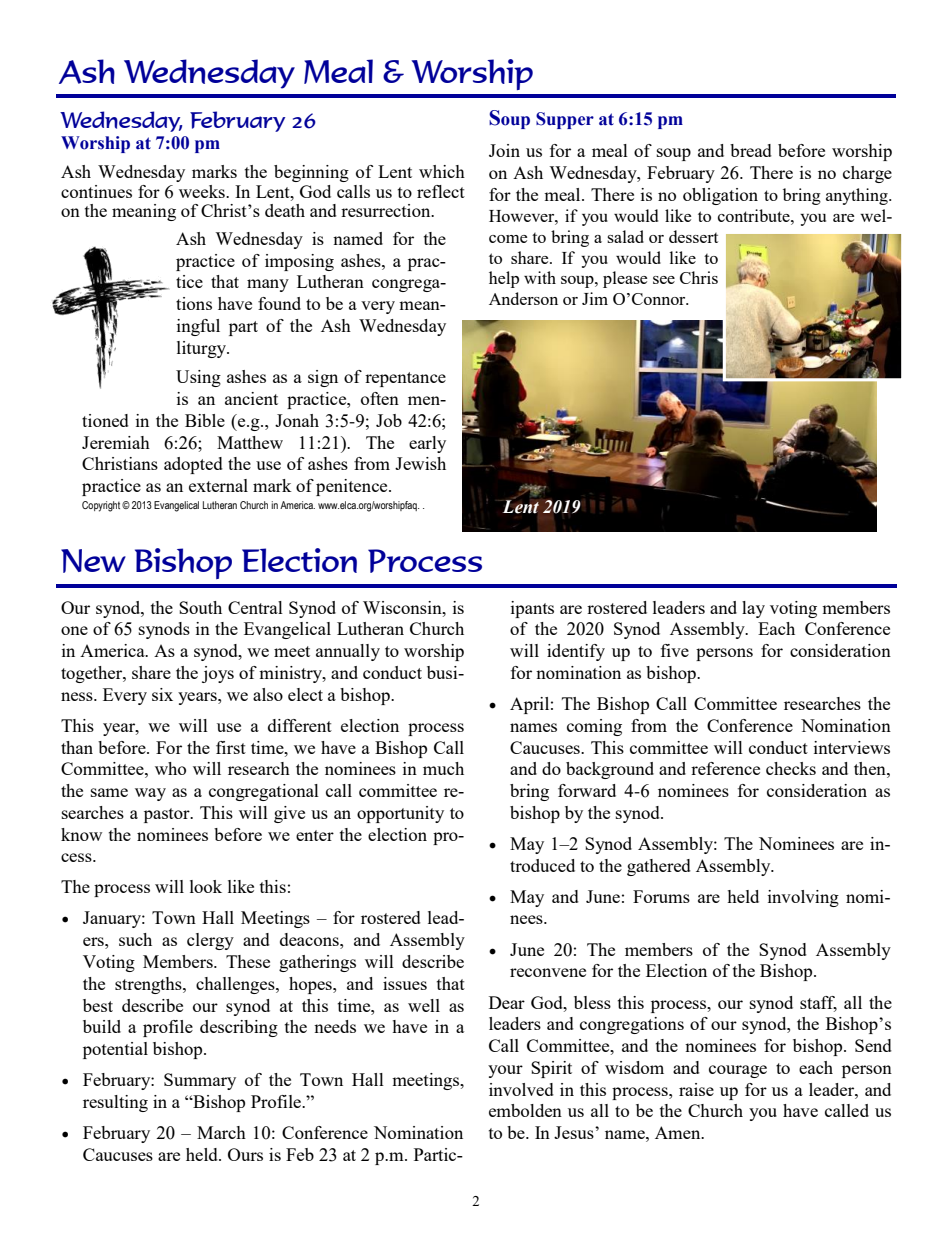  What do you see at coordinates (525, 1110) in the screenshot?
I see `embolden` at bounding box center [525, 1110].
